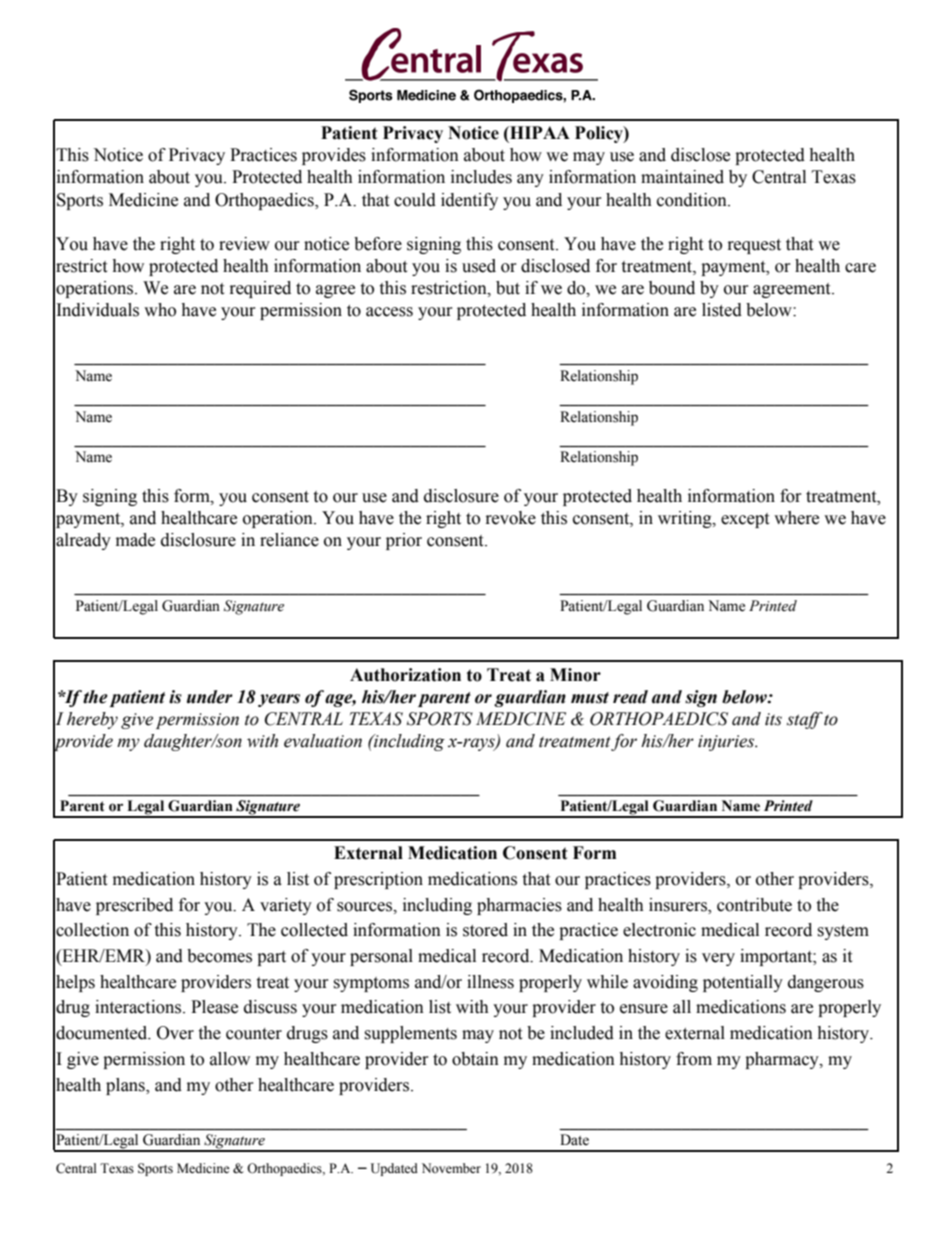 The image size is (952, 1233). What do you see at coordinates (126, 1086) in the page?
I see `plans` at bounding box center [126, 1086].
